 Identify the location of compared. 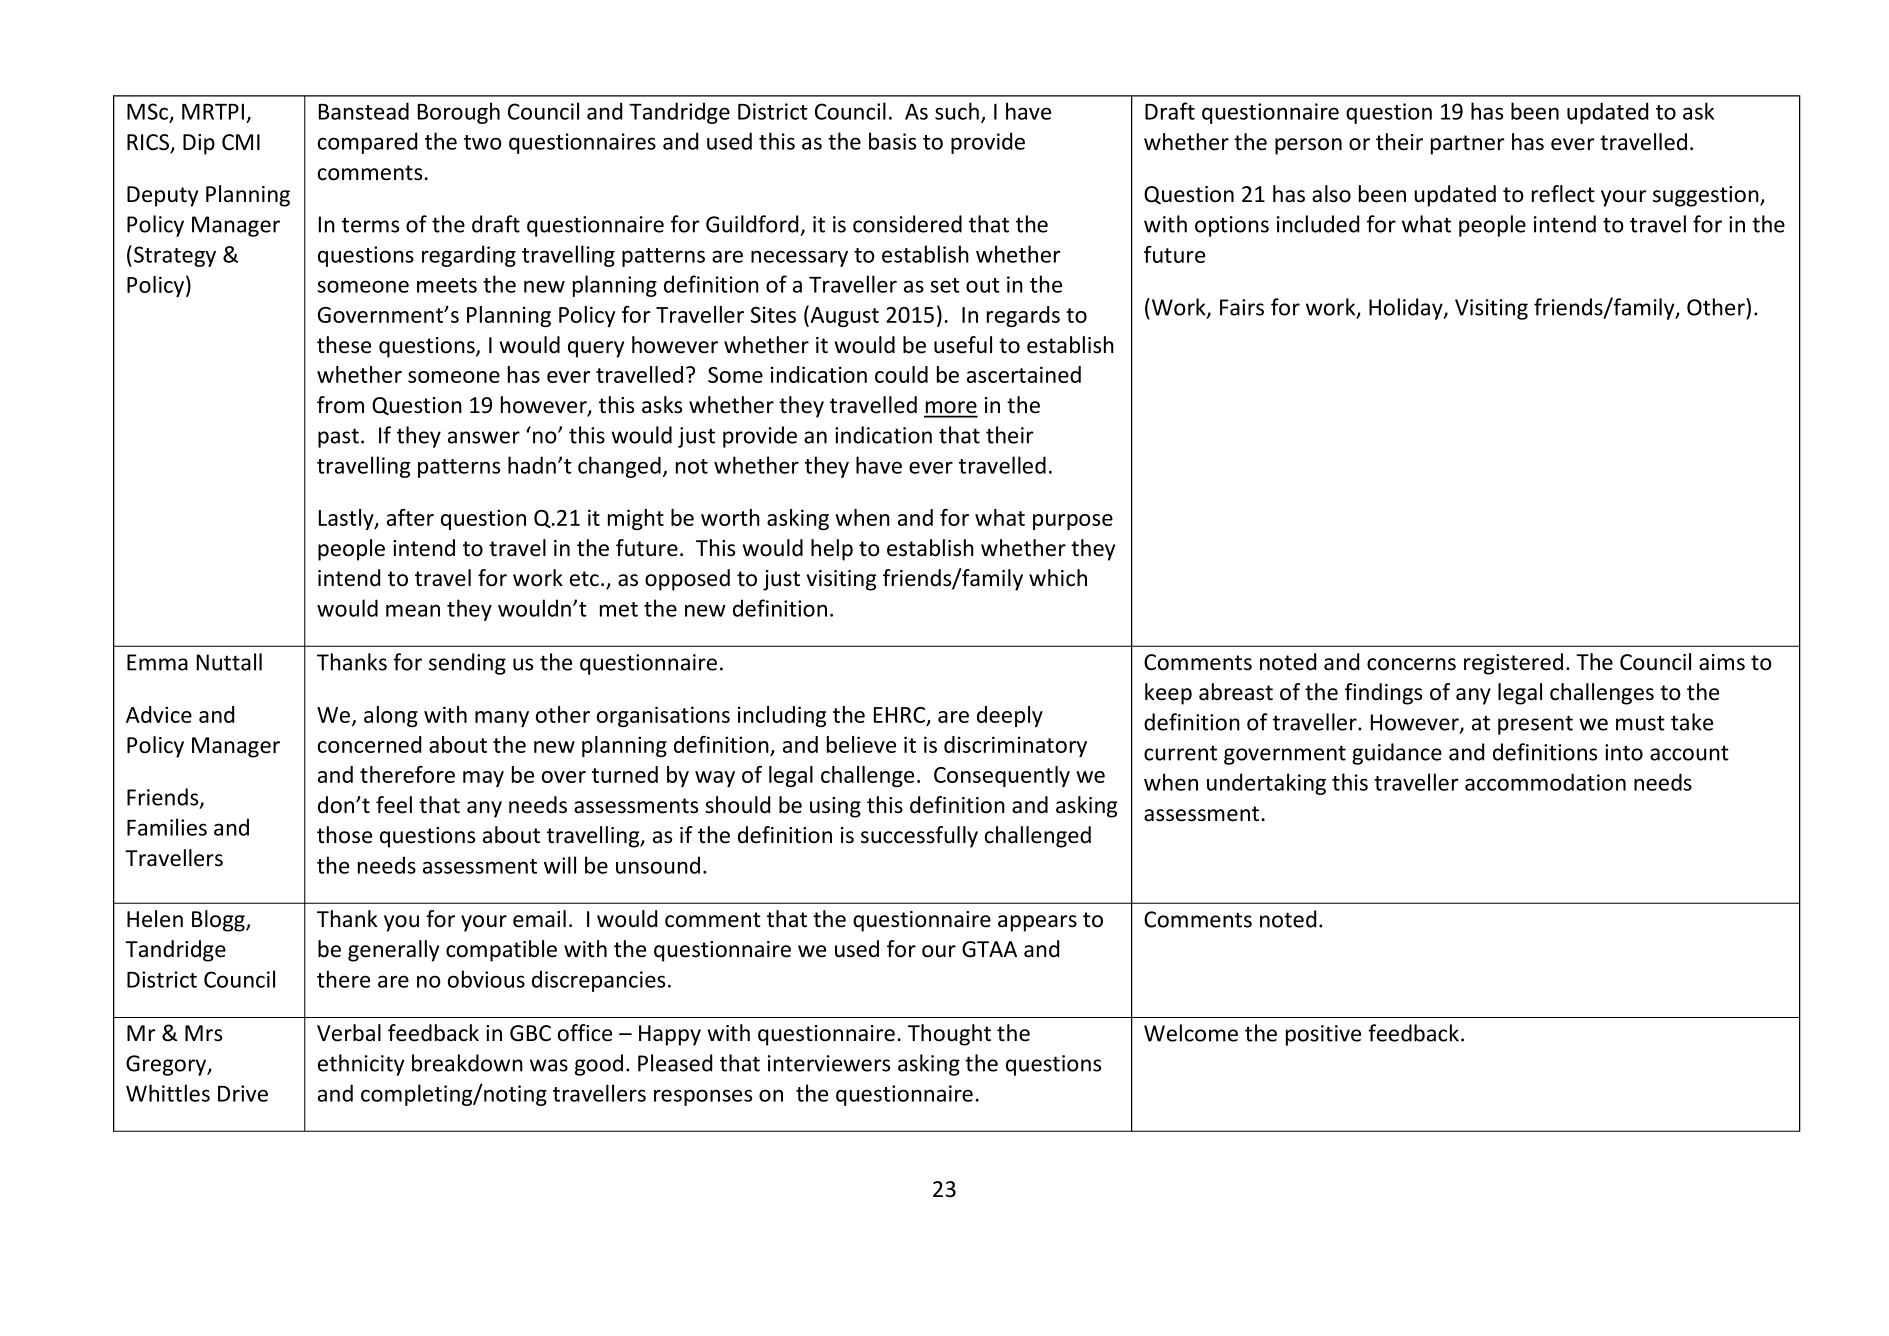
(367, 143).
